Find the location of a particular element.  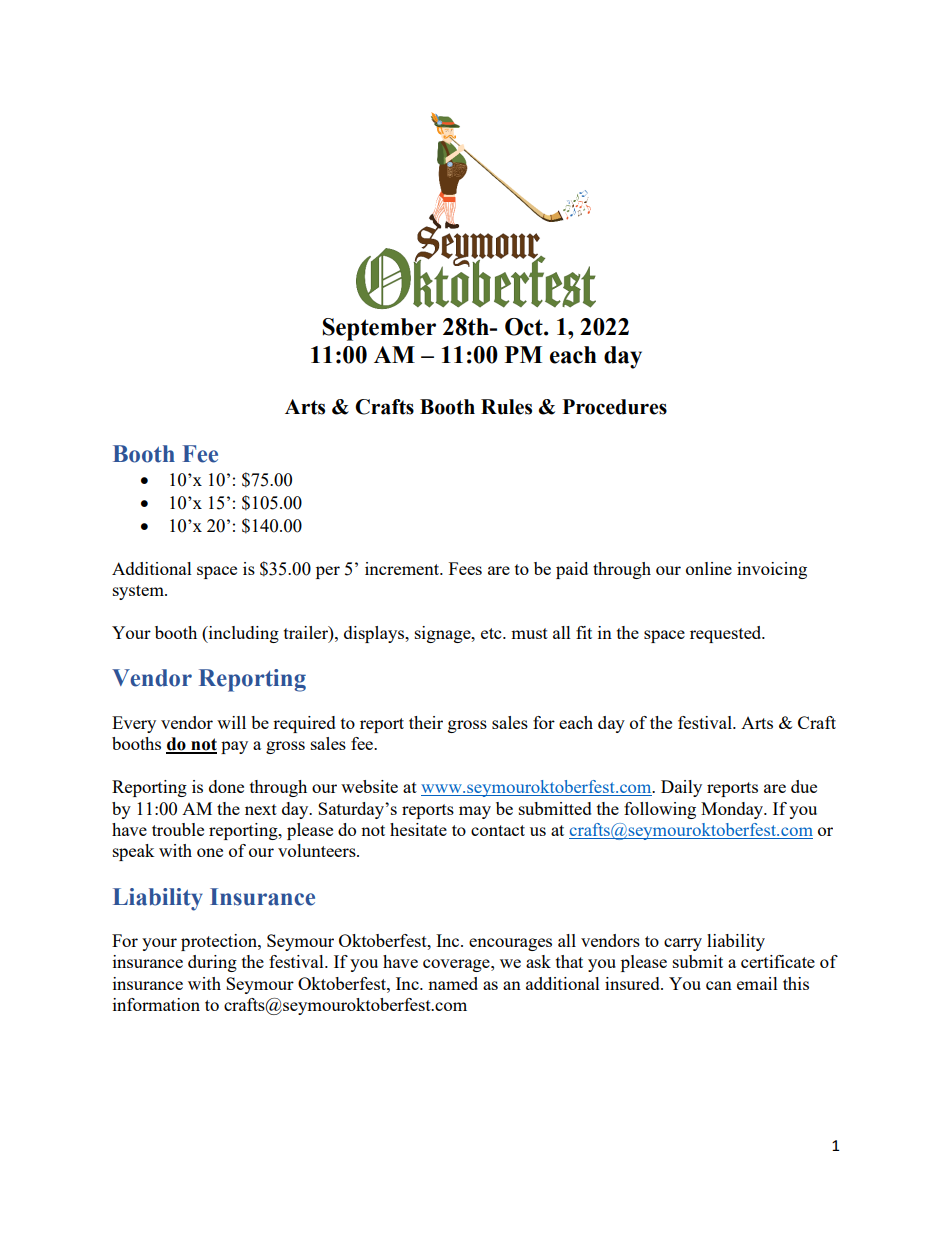

will is located at coordinates (231, 722).
